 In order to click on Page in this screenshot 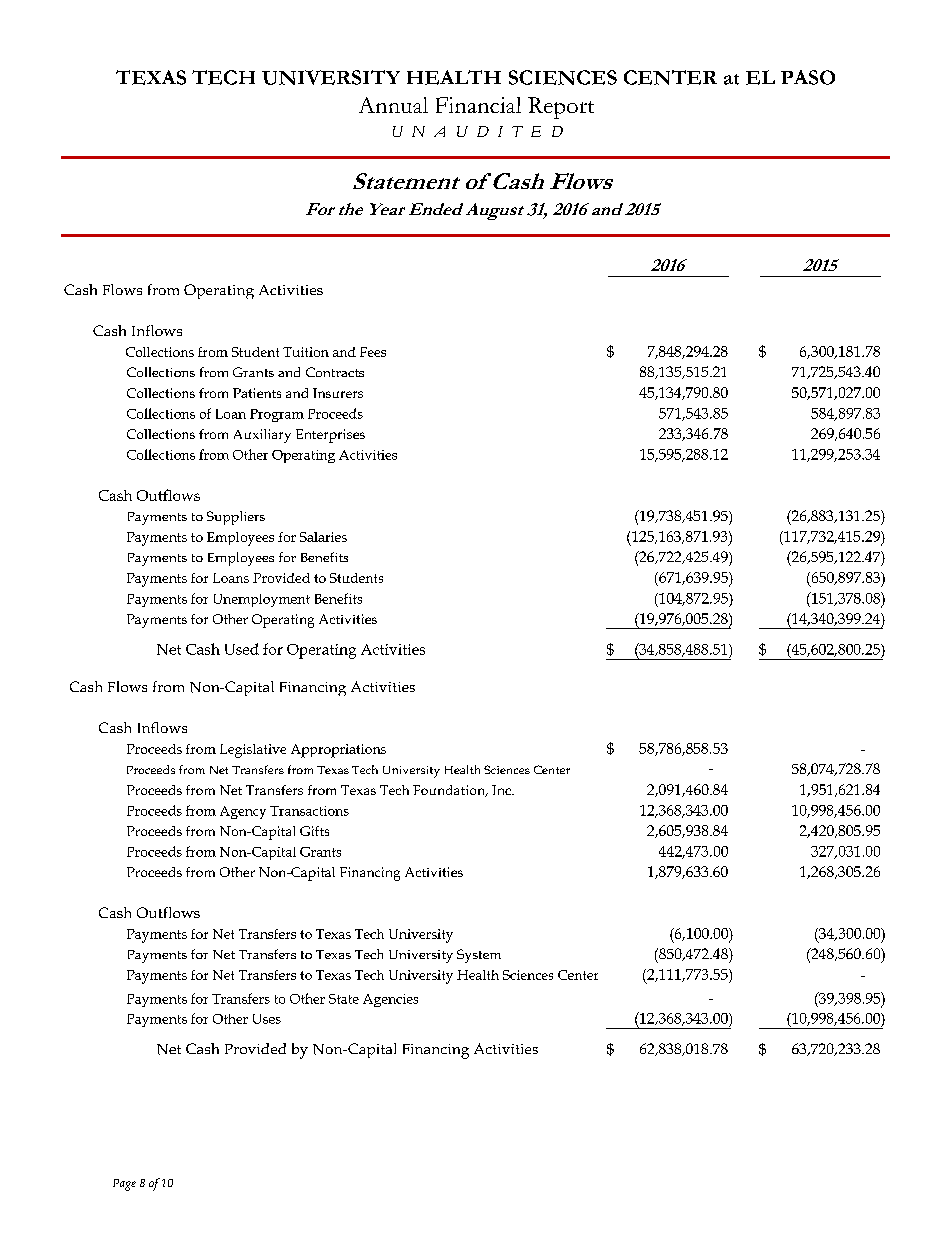, I will do `click(124, 1185)`.
